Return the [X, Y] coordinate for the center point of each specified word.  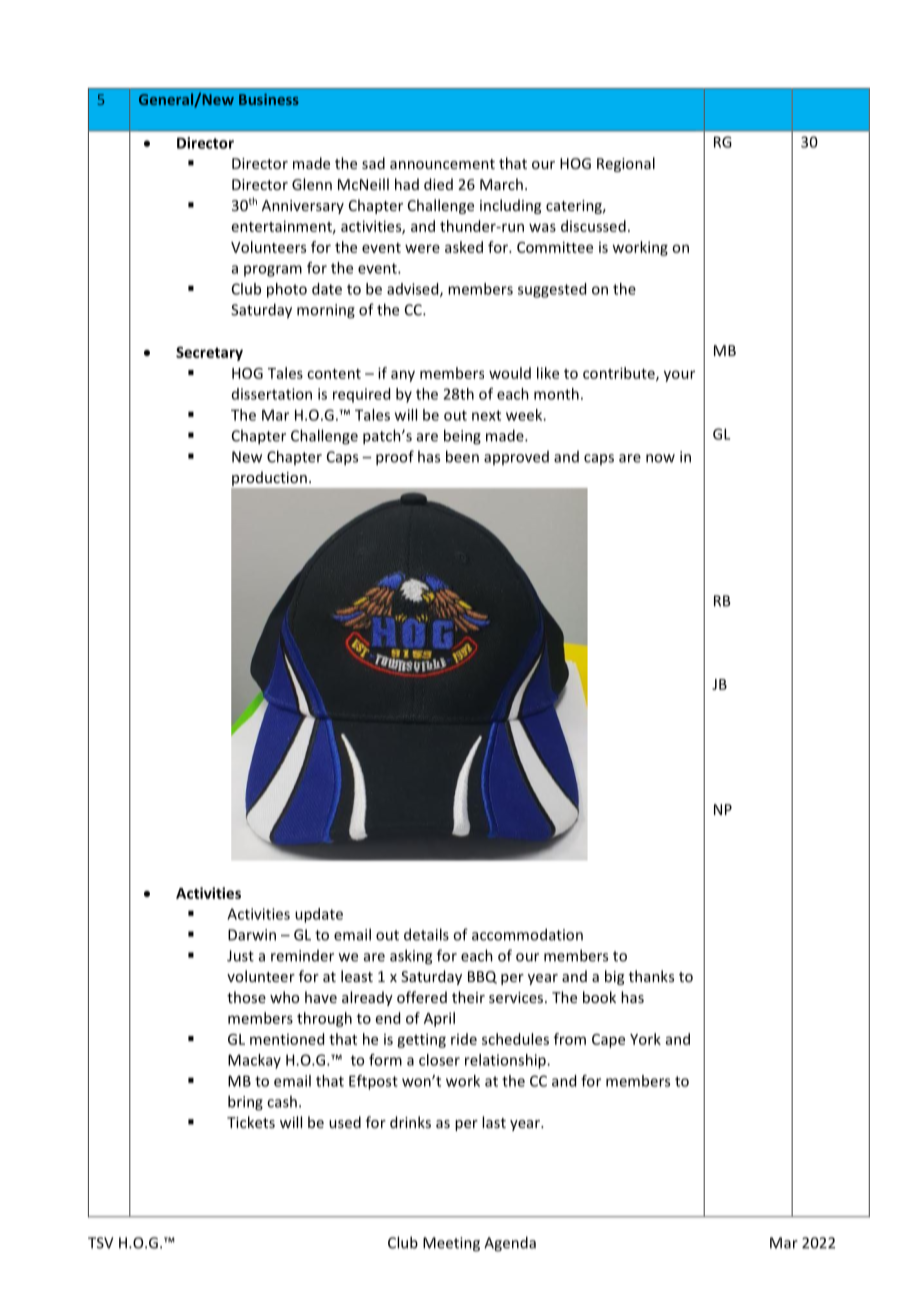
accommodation [527, 934]
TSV [100, 1243]
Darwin [252, 935]
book [599, 997]
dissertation [272, 394]
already [367, 998]
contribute [620, 374]
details [426, 934]
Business [269, 99]
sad [373, 163]
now [660, 458]
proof [395, 458]
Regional [626, 164]
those [246, 997]
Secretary [209, 354]
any [403, 376]
